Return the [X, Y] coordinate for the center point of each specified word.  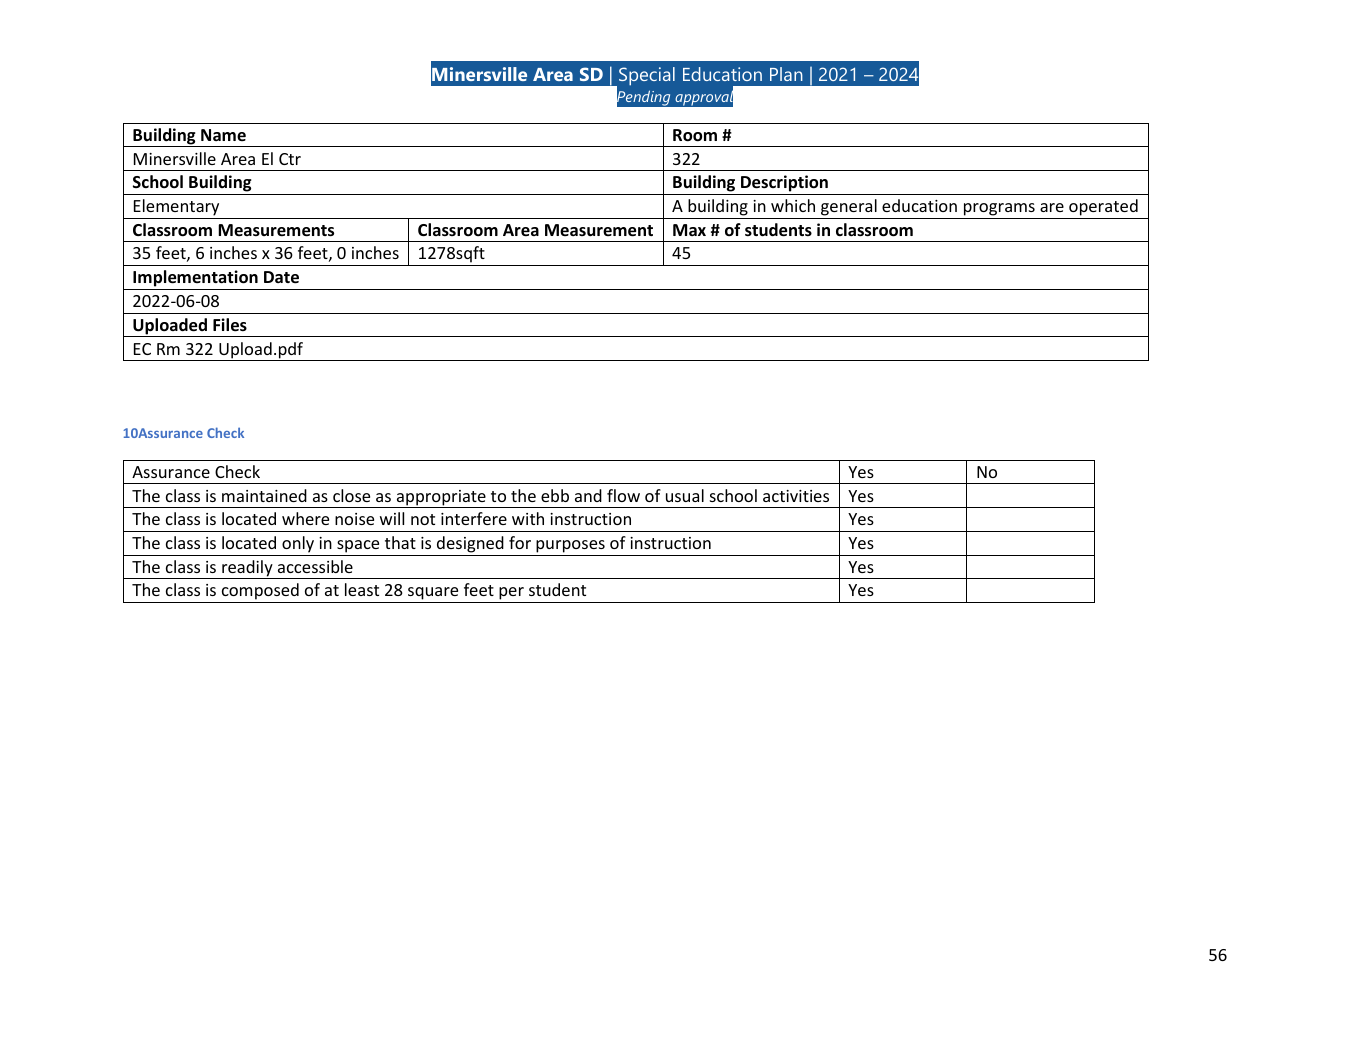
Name [223, 135]
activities [796, 496]
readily [247, 569]
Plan [786, 74]
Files [230, 325]
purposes [570, 546]
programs [999, 209]
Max [689, 230]
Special [647, 76]
